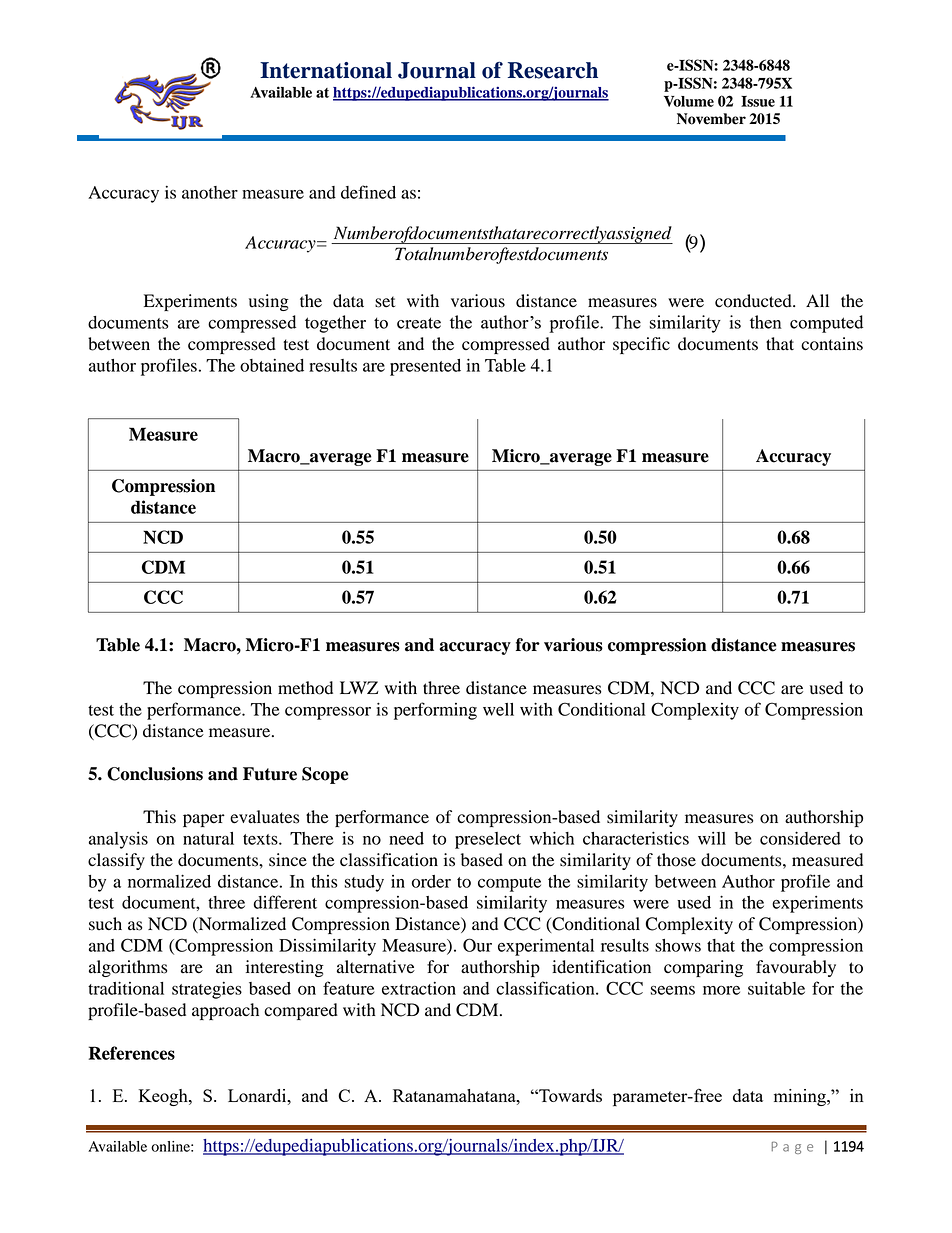  What do you see at coordinates (832, 344) in the image?
I see `contains` at bounding box center [832, 344].
